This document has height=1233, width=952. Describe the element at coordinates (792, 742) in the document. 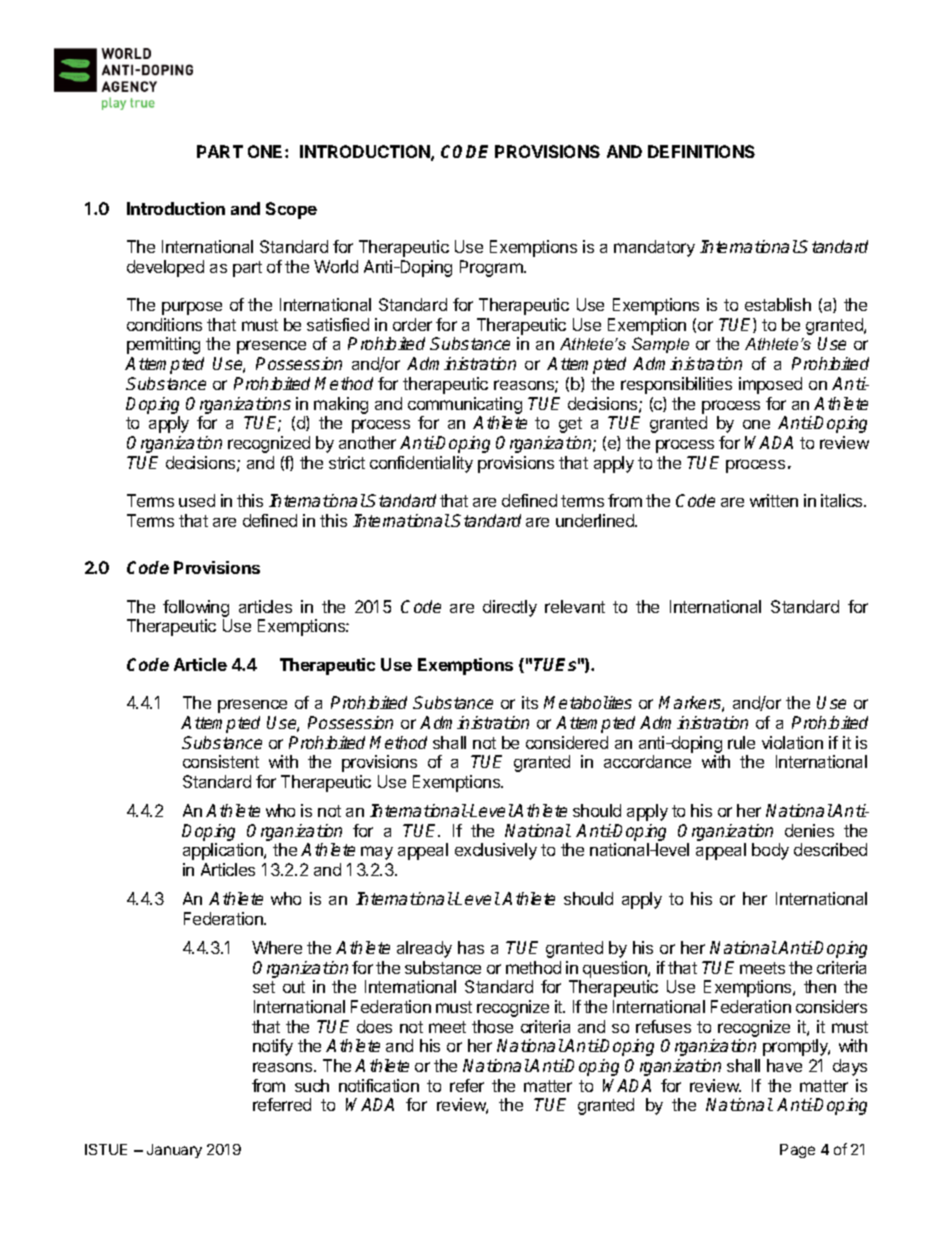

I see `violation` at that location.
